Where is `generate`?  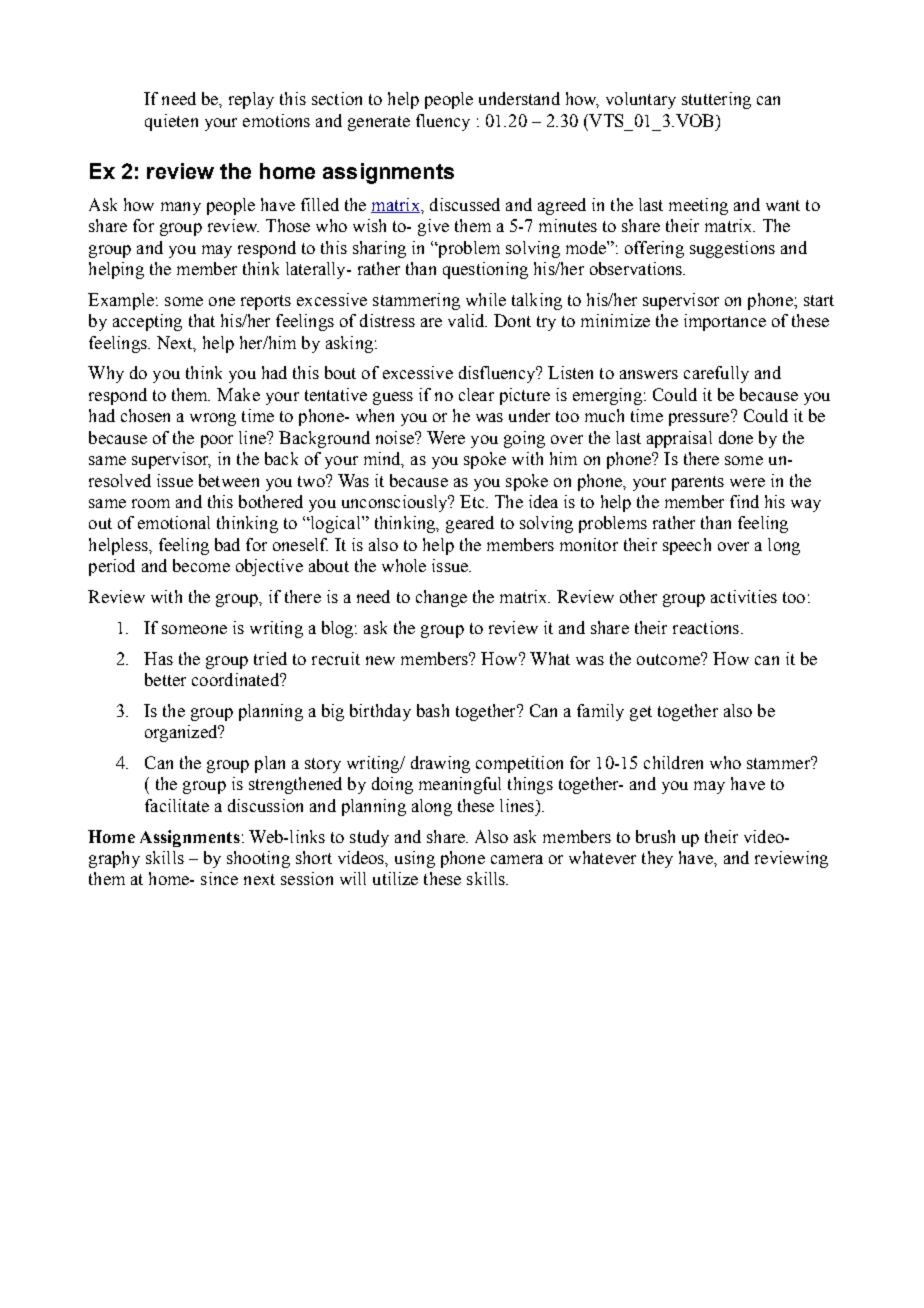
generate is located at coordinates (379, 123).
